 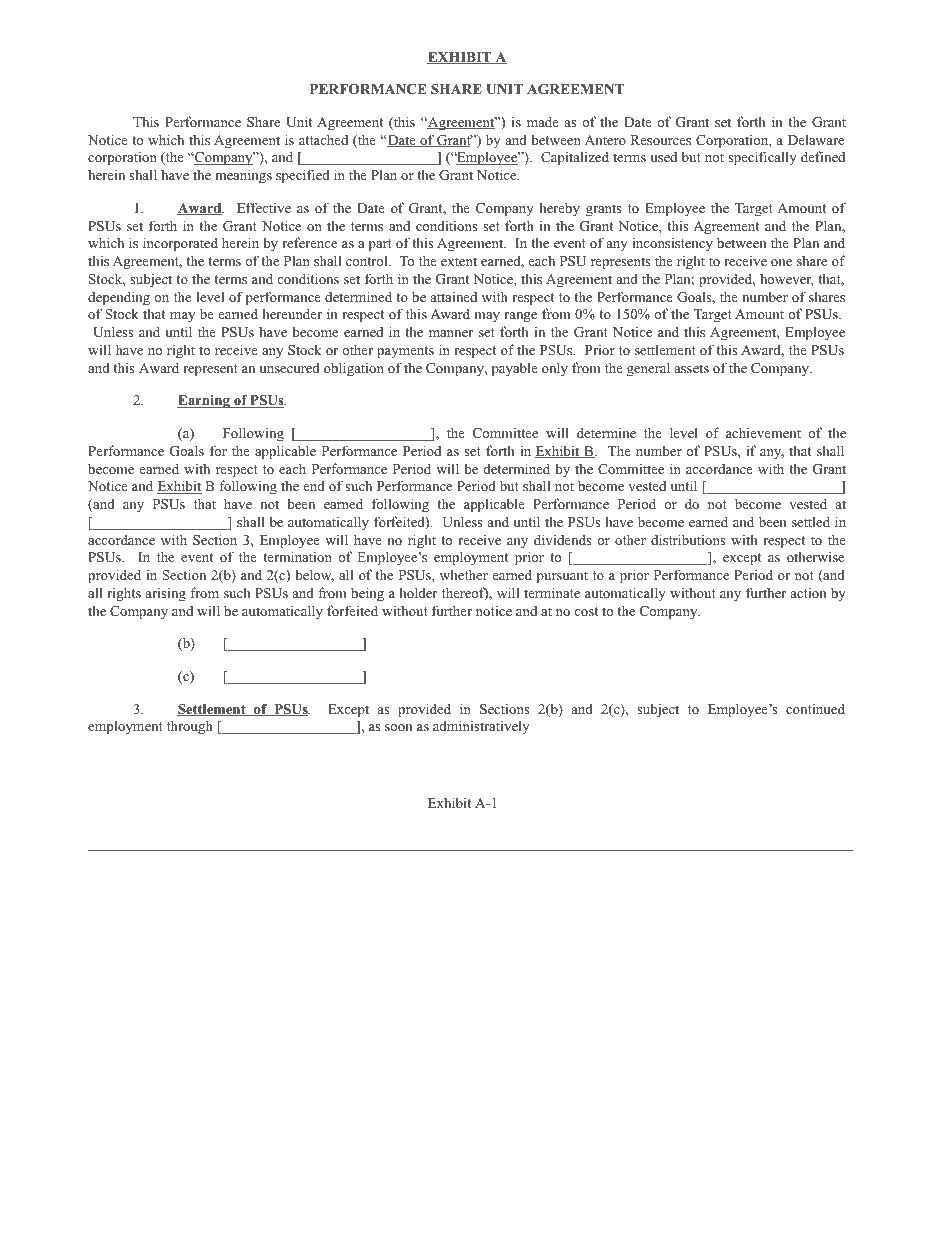 I want to click on meanings, so click(x=243, y=176).
